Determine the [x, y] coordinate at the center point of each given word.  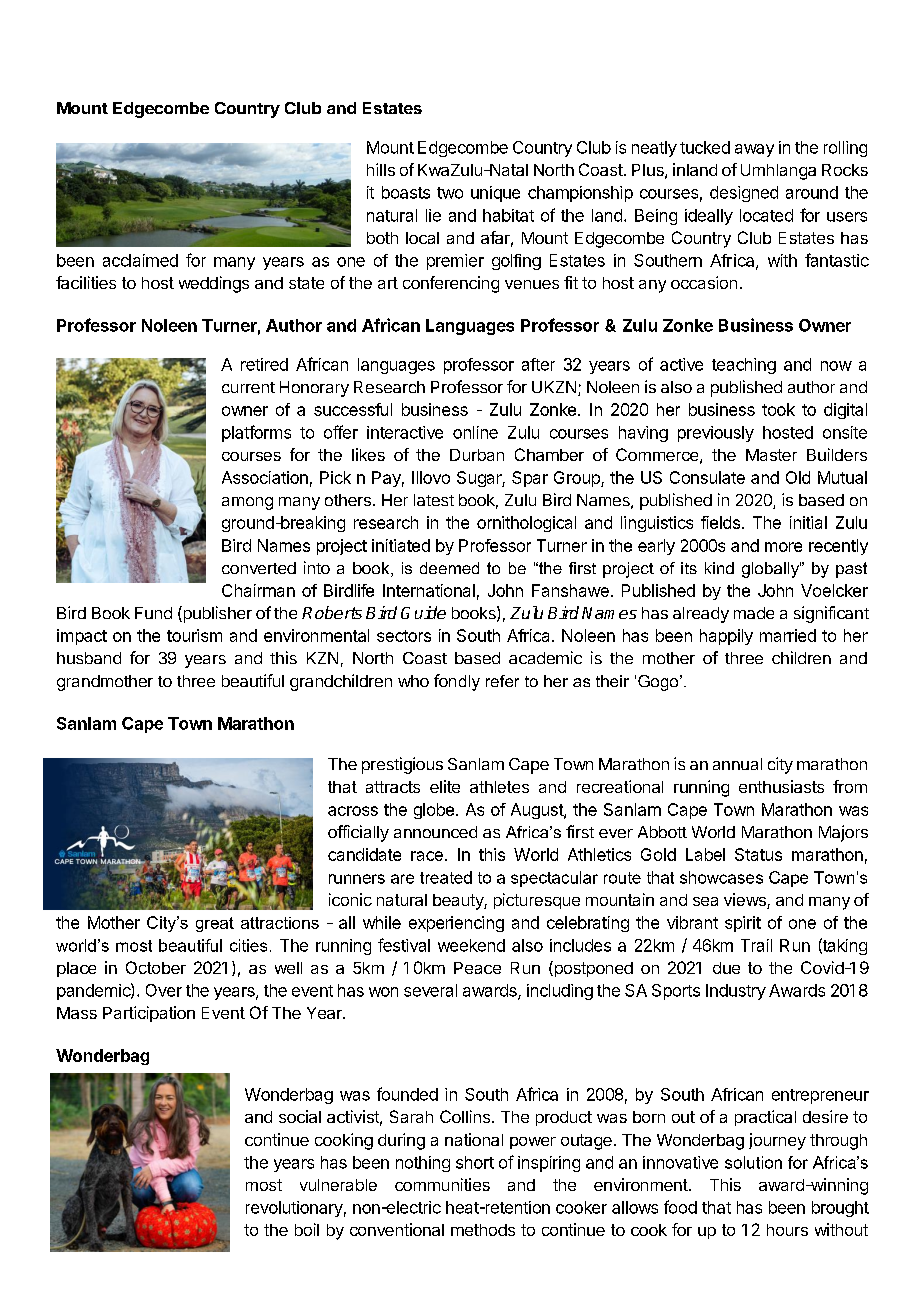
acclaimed [140, 260]
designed [744, 194]
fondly [457, 682]
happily [726, 637]
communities [442, 1184]
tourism [194, 635]
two [450, 193]
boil [307, 1229]
